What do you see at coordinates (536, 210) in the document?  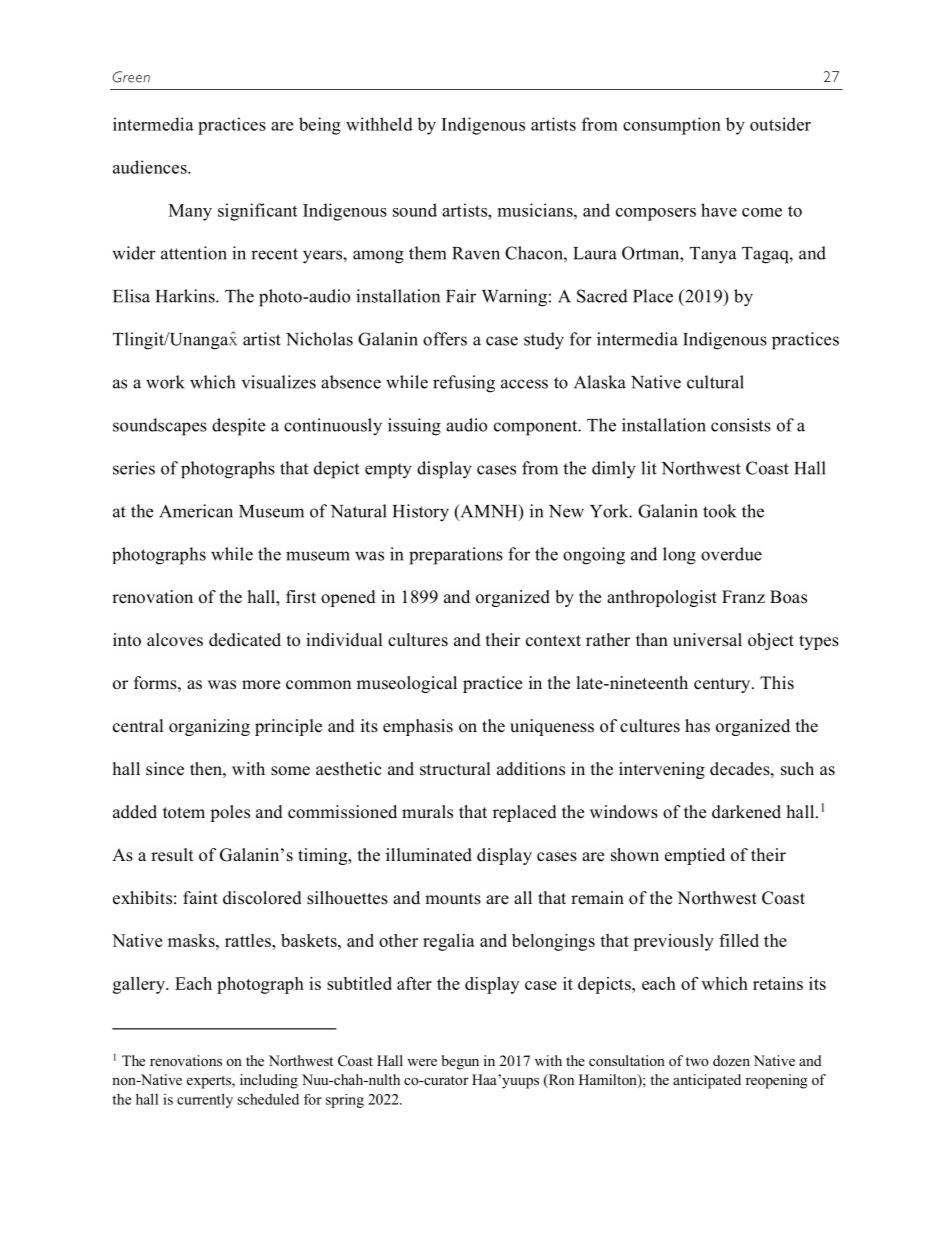 I see `musicians` at bounding box center [536, 210].
